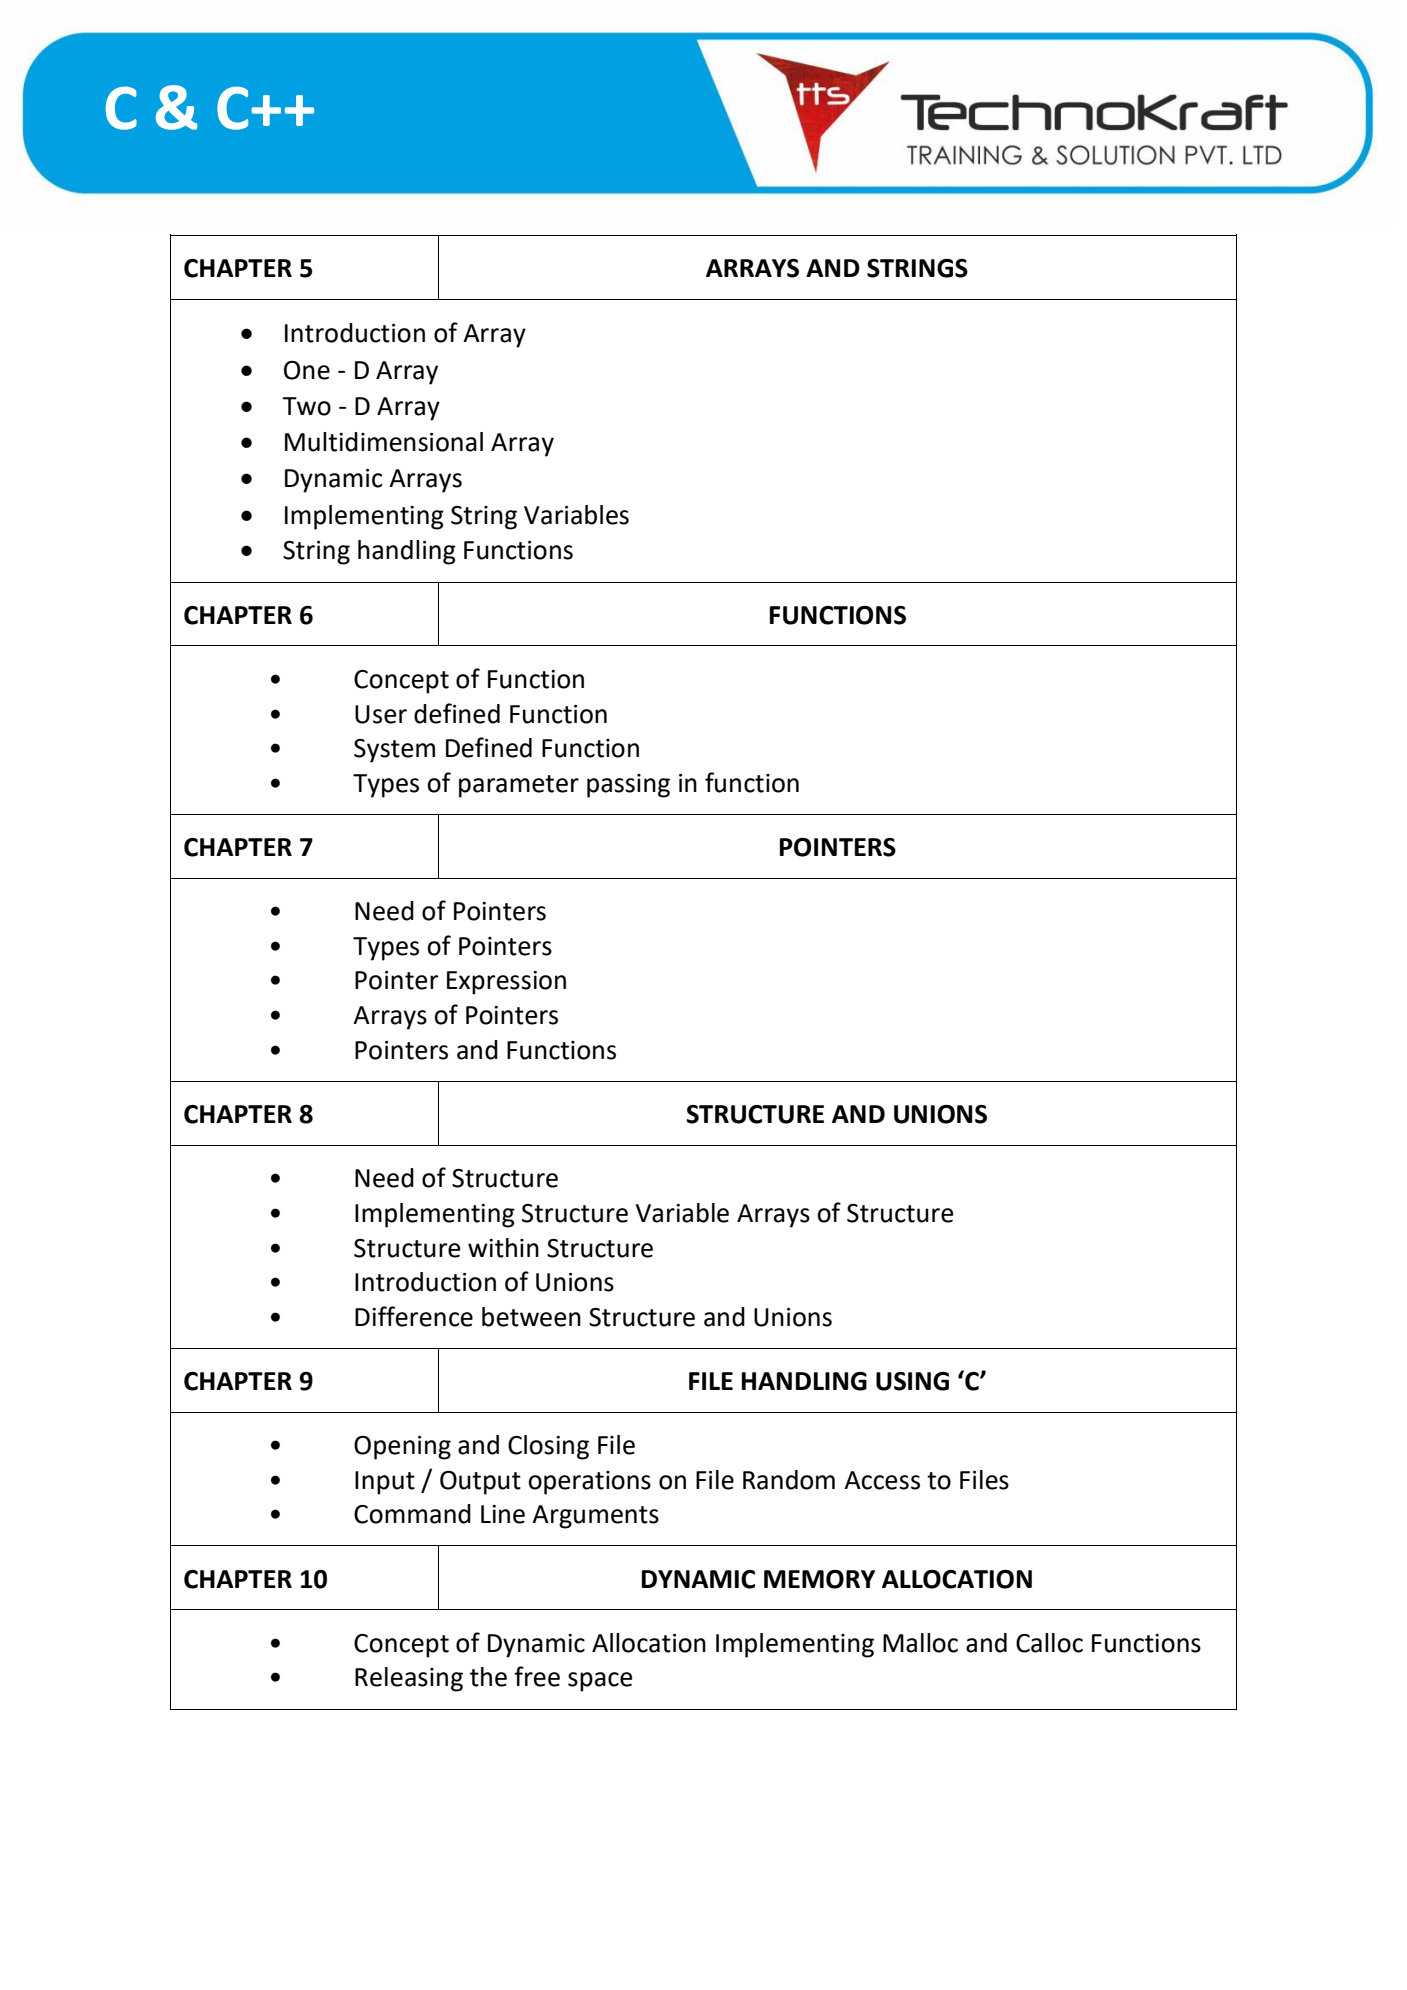 This screenshot has height=1990, width=1407. What do you see at coordinates (506, 983) in the screenshot?
I see `Expression` at bounding box center [506, 983].
